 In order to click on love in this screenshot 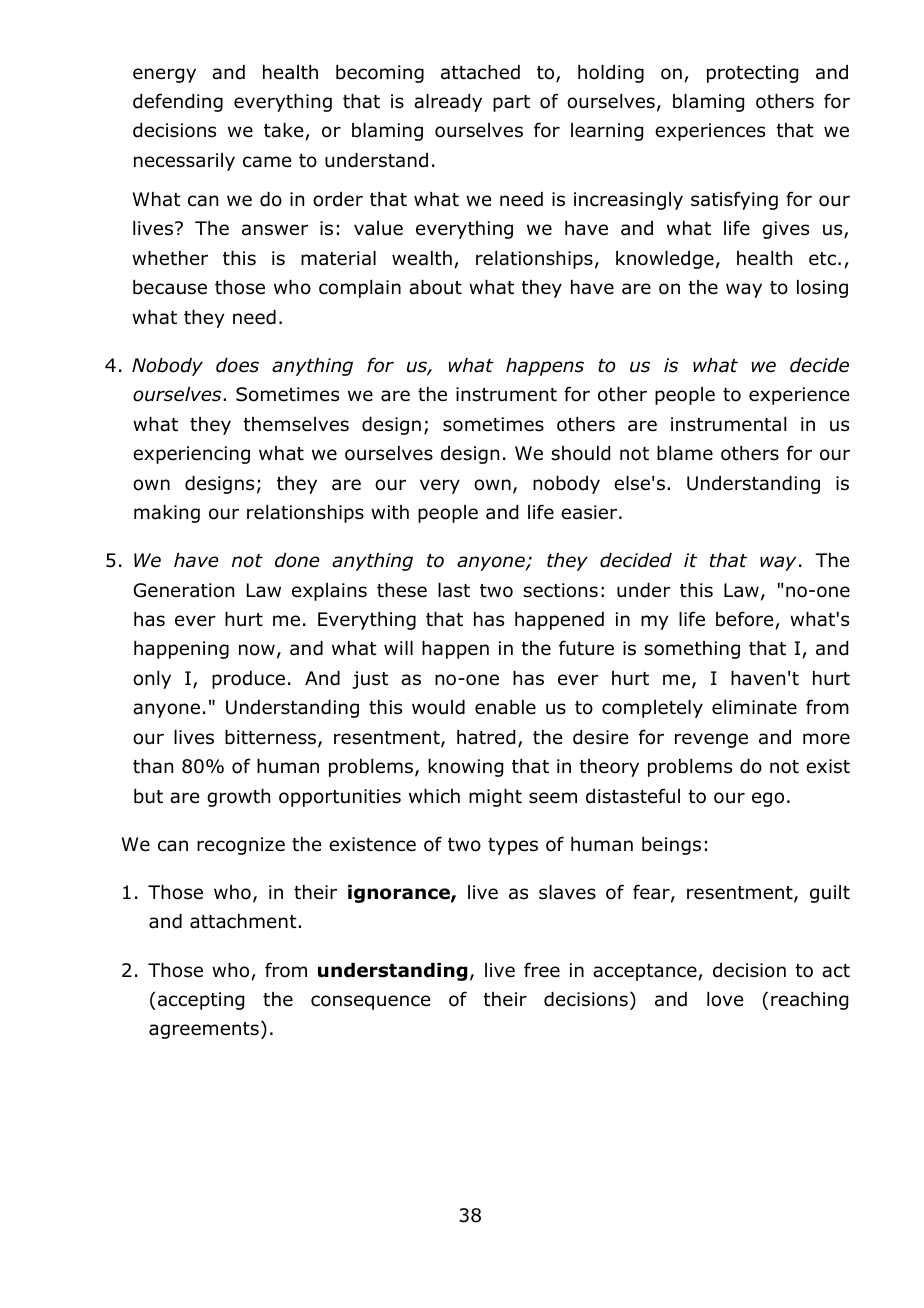, I will do `click(725, 999)`.
